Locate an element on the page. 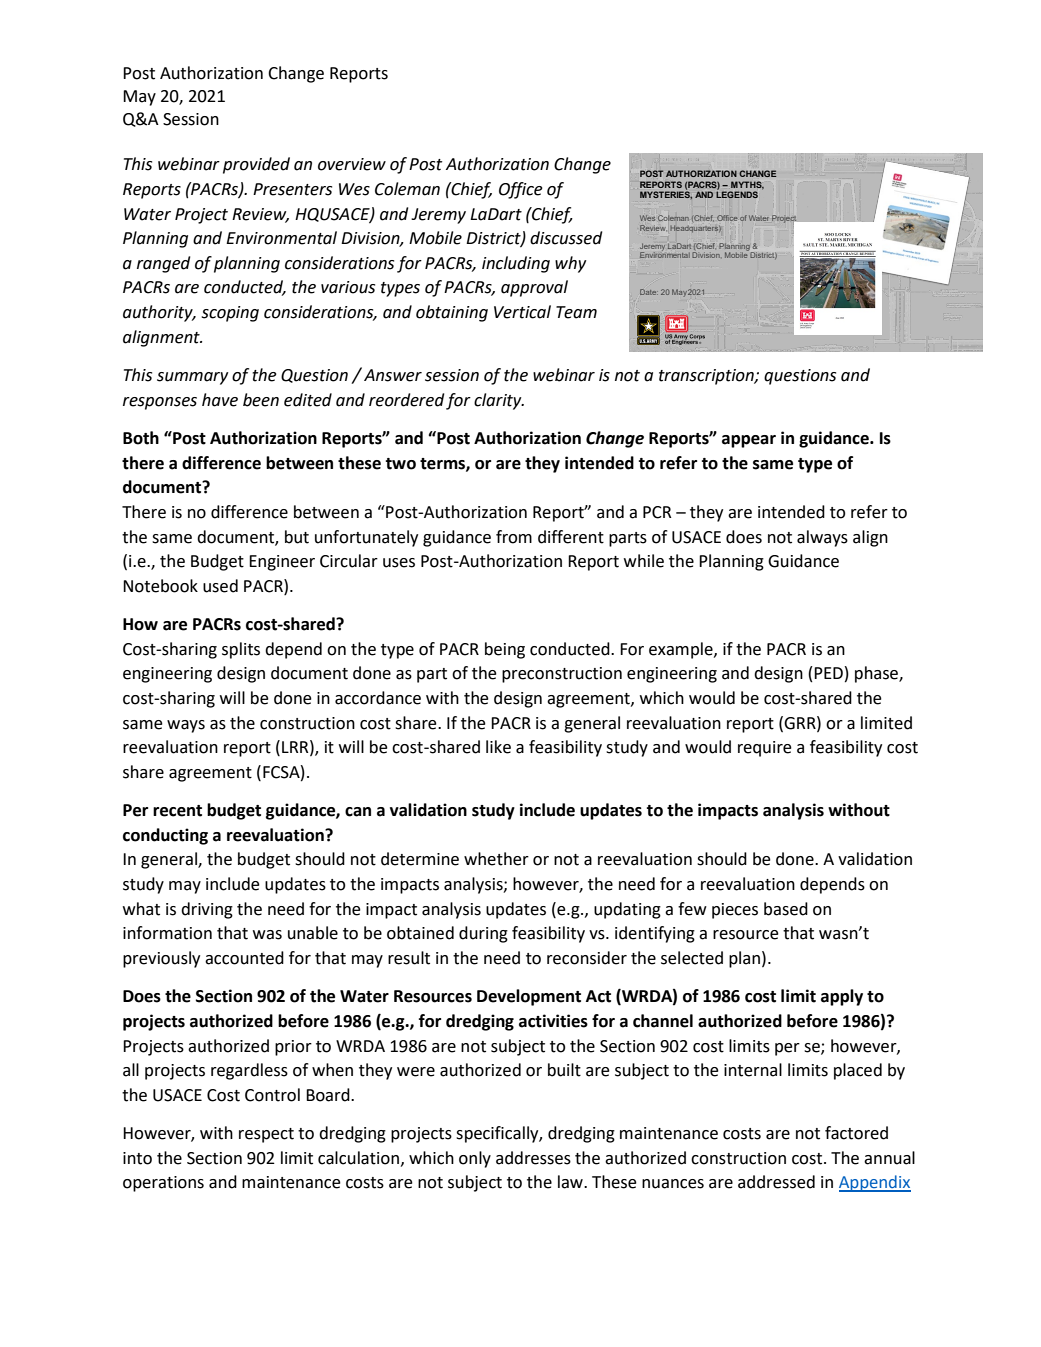 This document has width=1041, height=1347. LEGENDS is located at coordinates (737, 194).
